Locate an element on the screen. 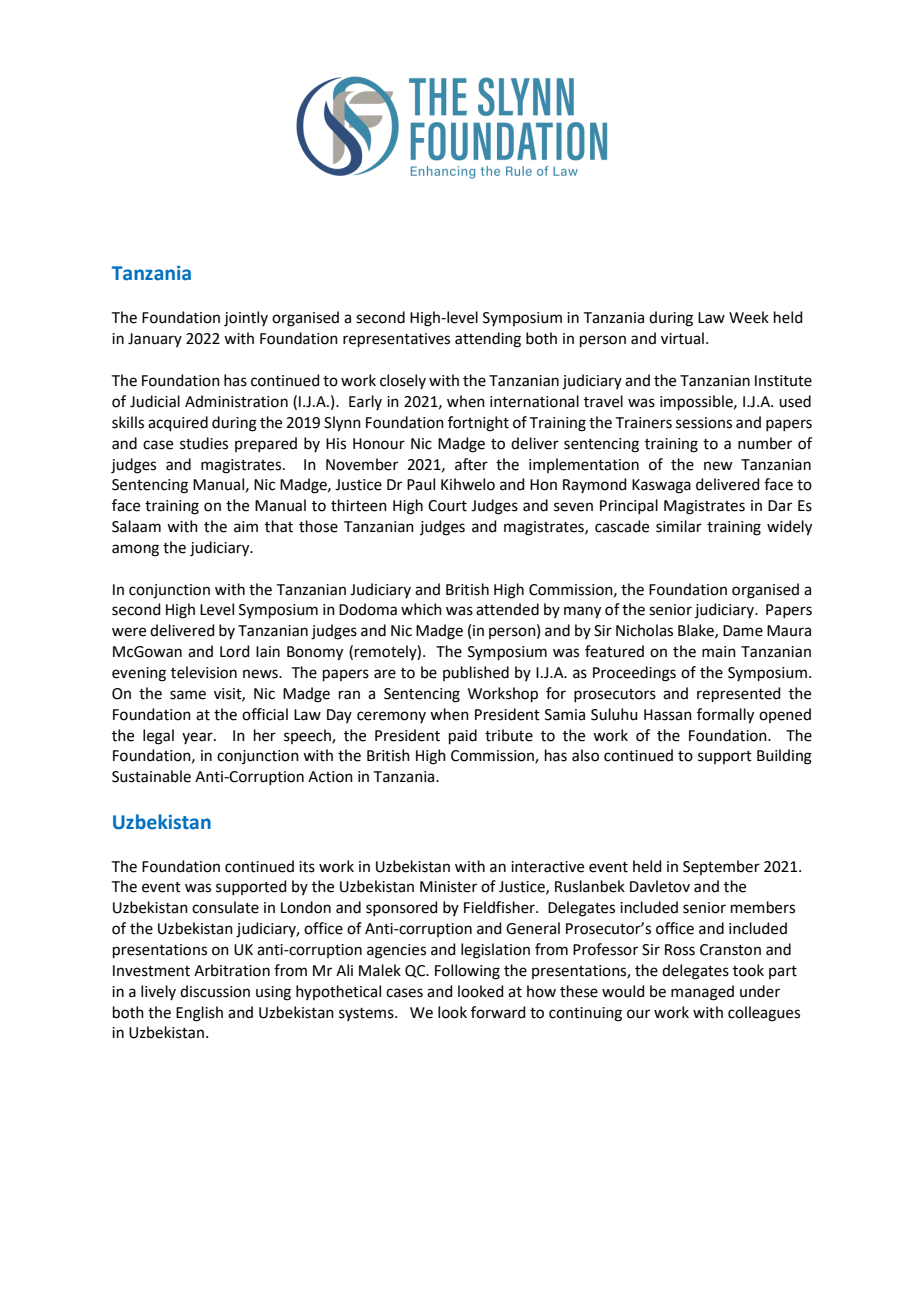 Image resolution: width=924 pixels, height=1308 pixels. attending is located at coordinates (488, 340).
